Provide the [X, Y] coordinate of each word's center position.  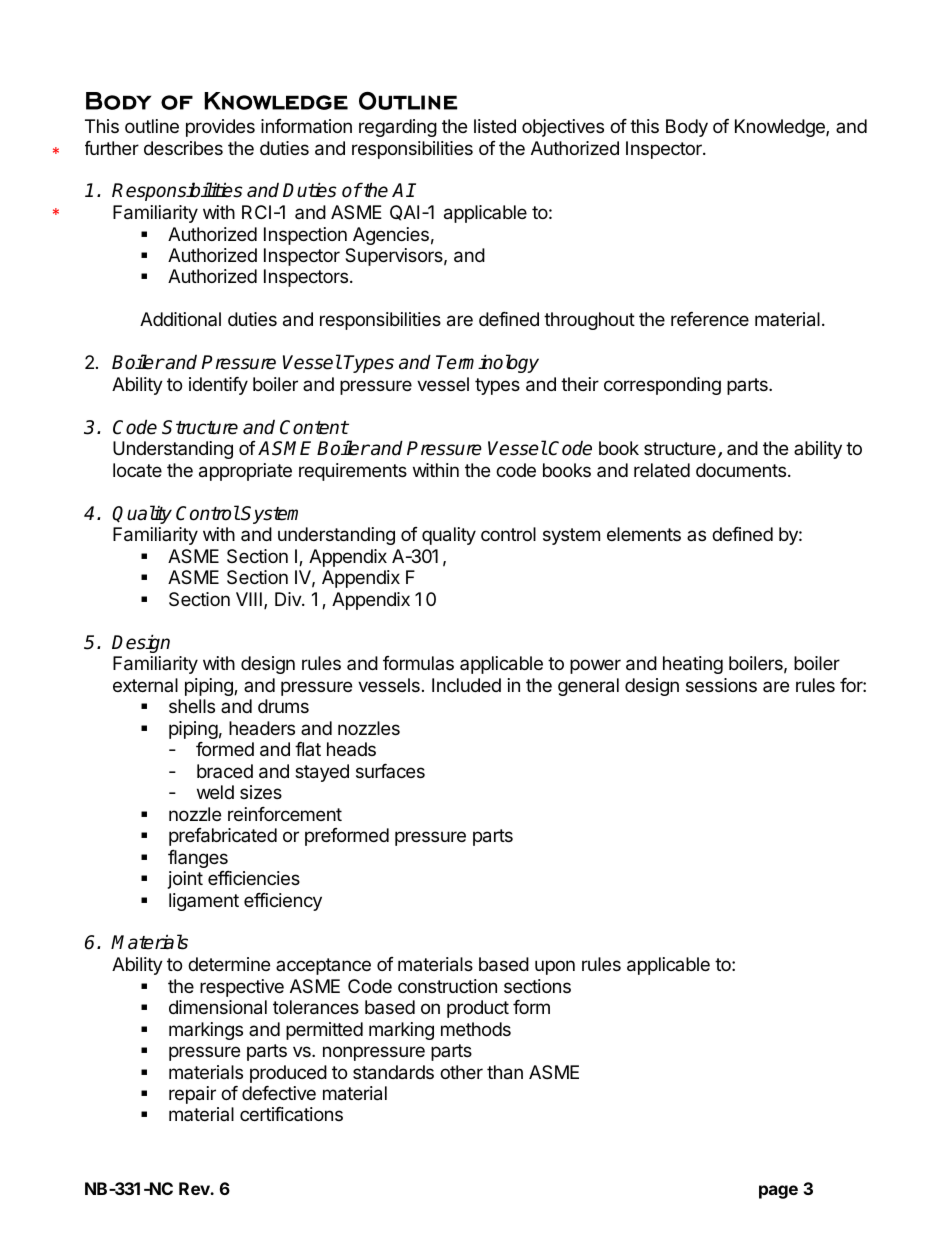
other [461, 1072]
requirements [353, 472]
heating [693, 665]
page [778, 1192]
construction [447, 986]
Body [687, 128]
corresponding [662, 386]
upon [555, 967]
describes [183, 148]
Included [466, 685]
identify [218, 386]
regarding [398, 128]
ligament [204, 902]
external [145, 685]
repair [192, 1095]
